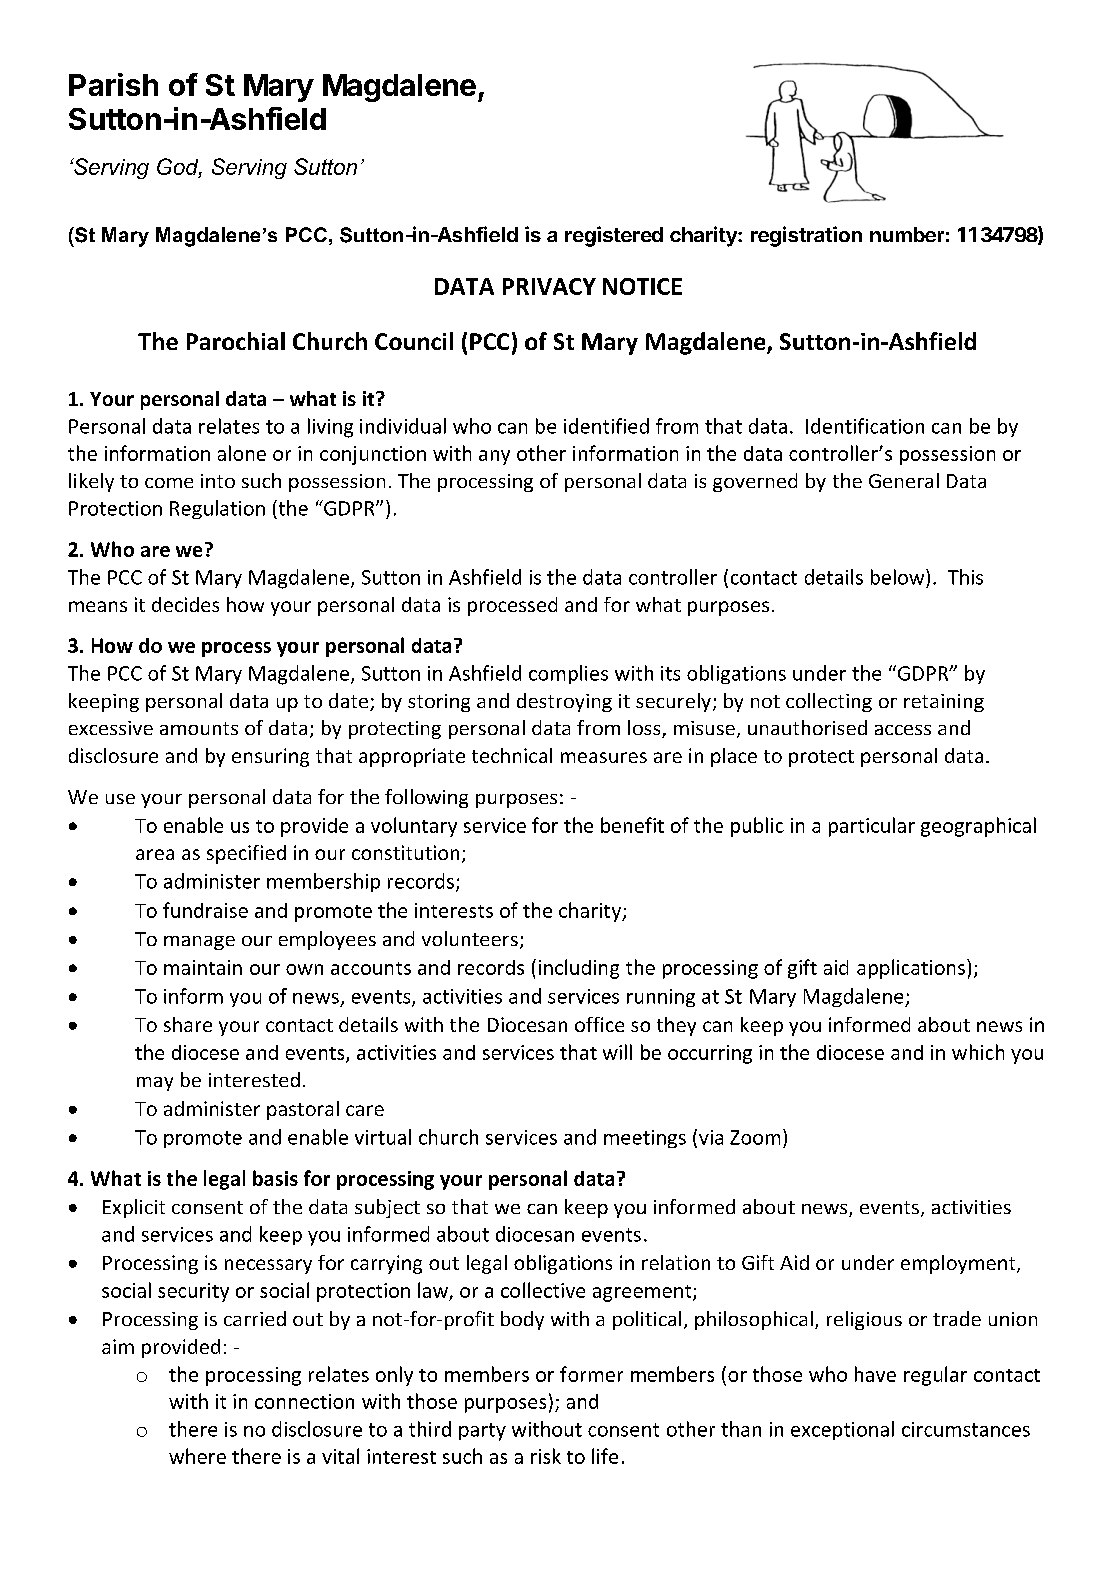 The width and height of the screenshot is (1116, 1578). I want to click on alone, so click(242, 453).
